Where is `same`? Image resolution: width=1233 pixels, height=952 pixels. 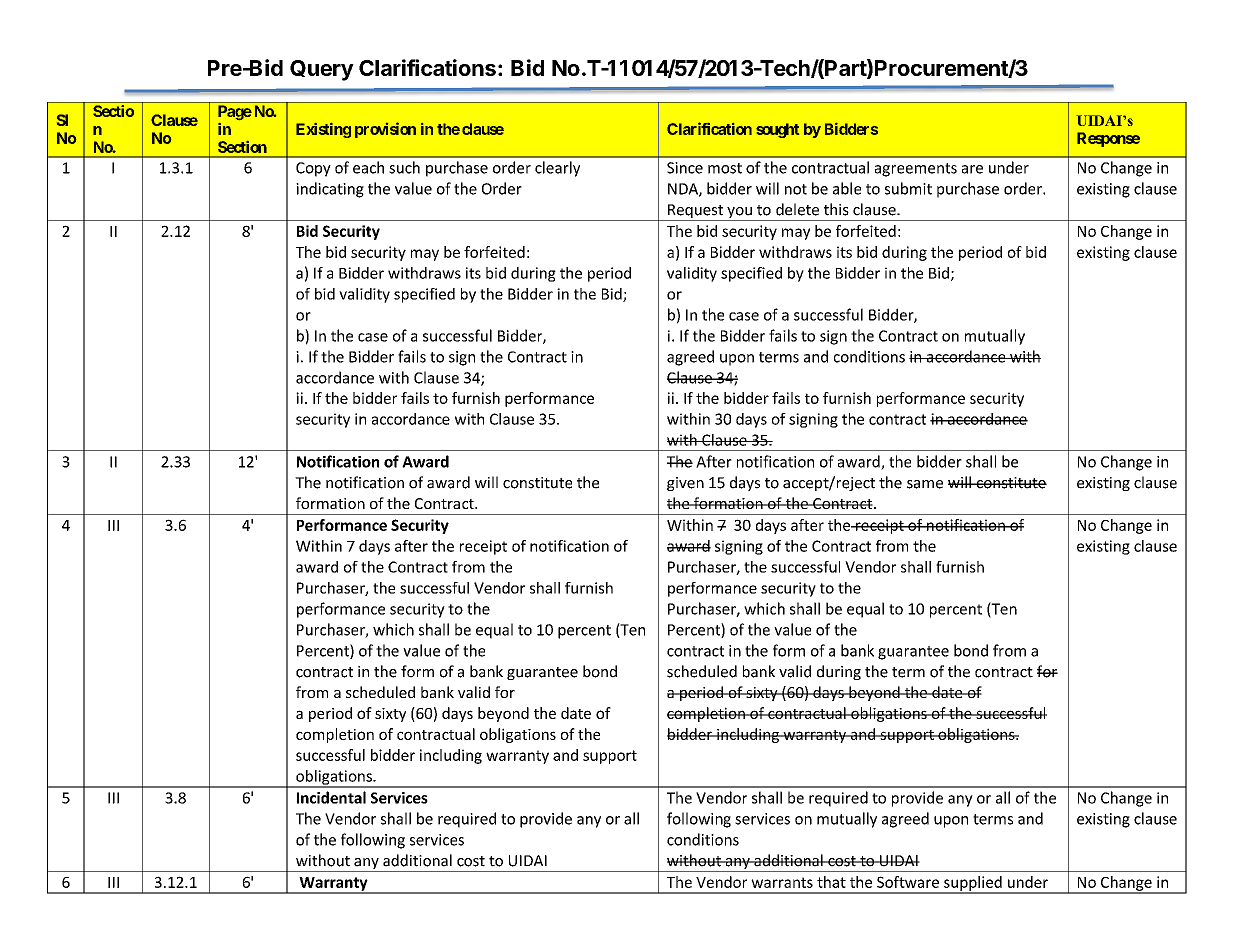 same is located at coordinates (925, 484).
